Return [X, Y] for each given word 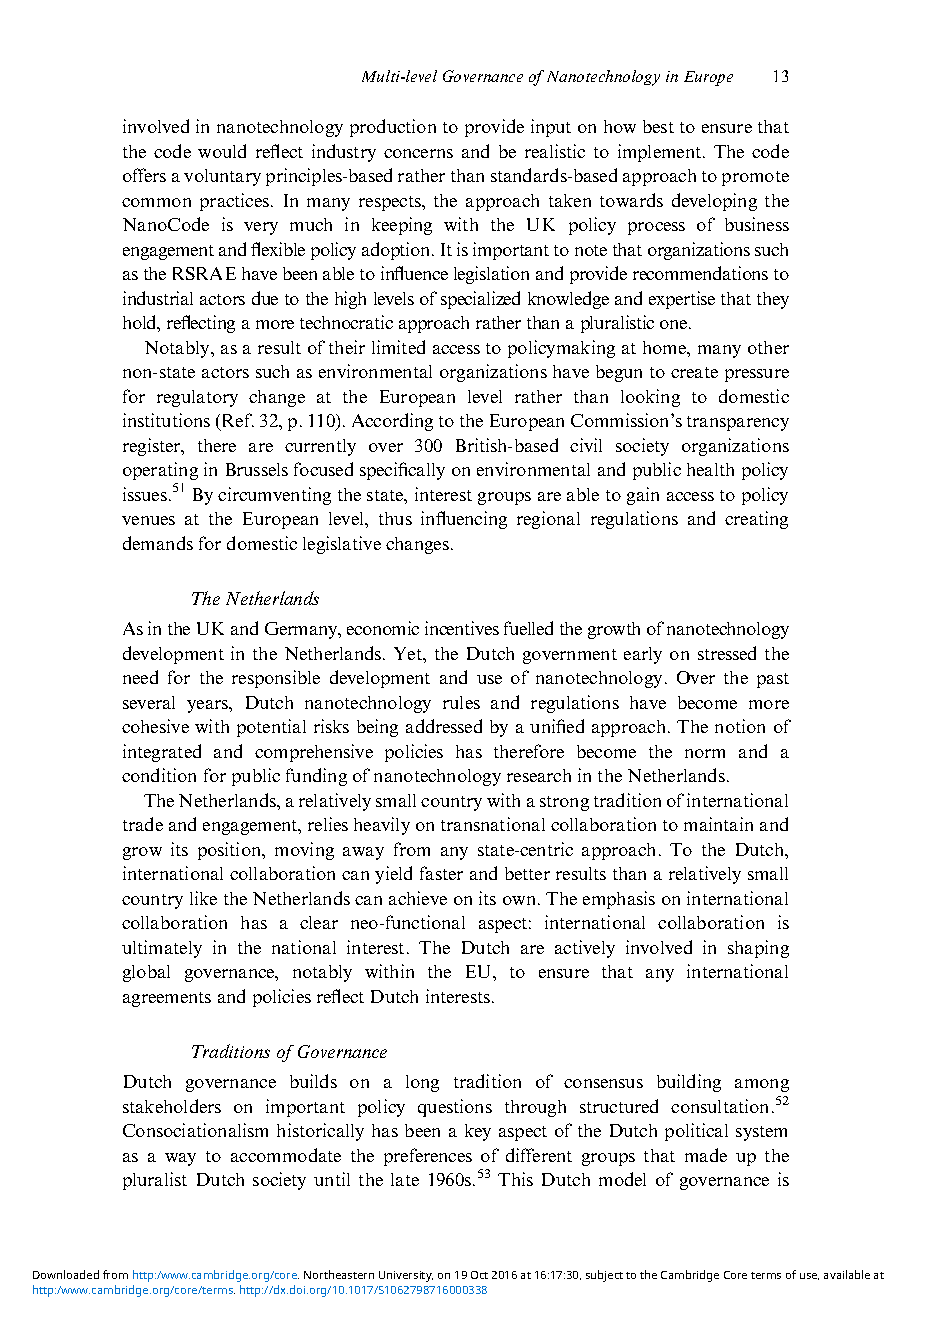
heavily [382, 826]
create [694, 372]
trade [143, 824]
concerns [418, 153]
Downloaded [66, 1274]
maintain [718, 824]
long [422, 1083]
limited [398, 347]
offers [144, 175]
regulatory [197, 398]
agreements [167, 999]
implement [661, 153]
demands [158, 543]
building [689, 1083]
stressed [727, 653]
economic [383, 628]
